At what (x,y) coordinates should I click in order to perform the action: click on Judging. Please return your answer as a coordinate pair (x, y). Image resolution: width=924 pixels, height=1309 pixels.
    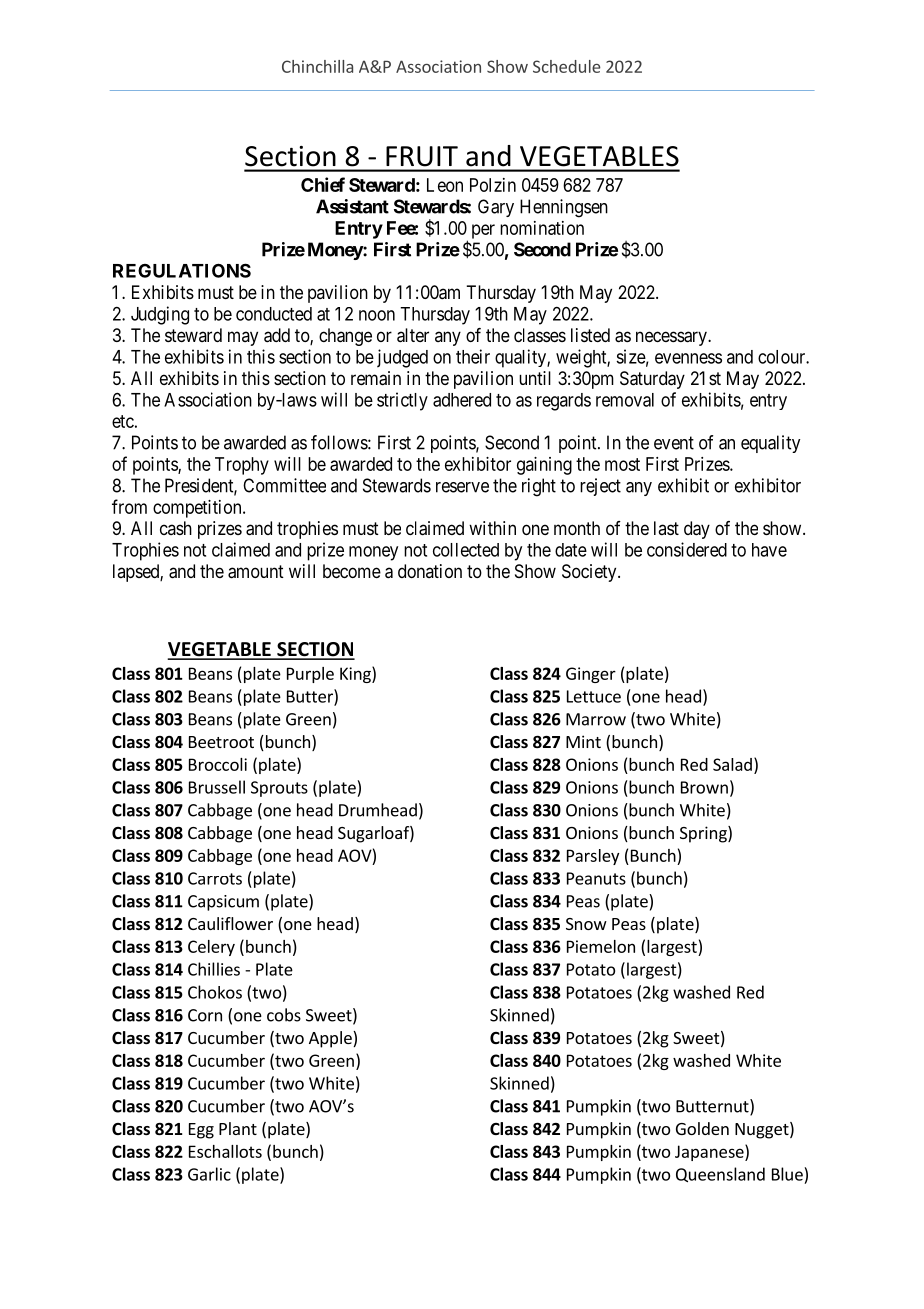
    Looking at the image, I should click on (160, 315).
